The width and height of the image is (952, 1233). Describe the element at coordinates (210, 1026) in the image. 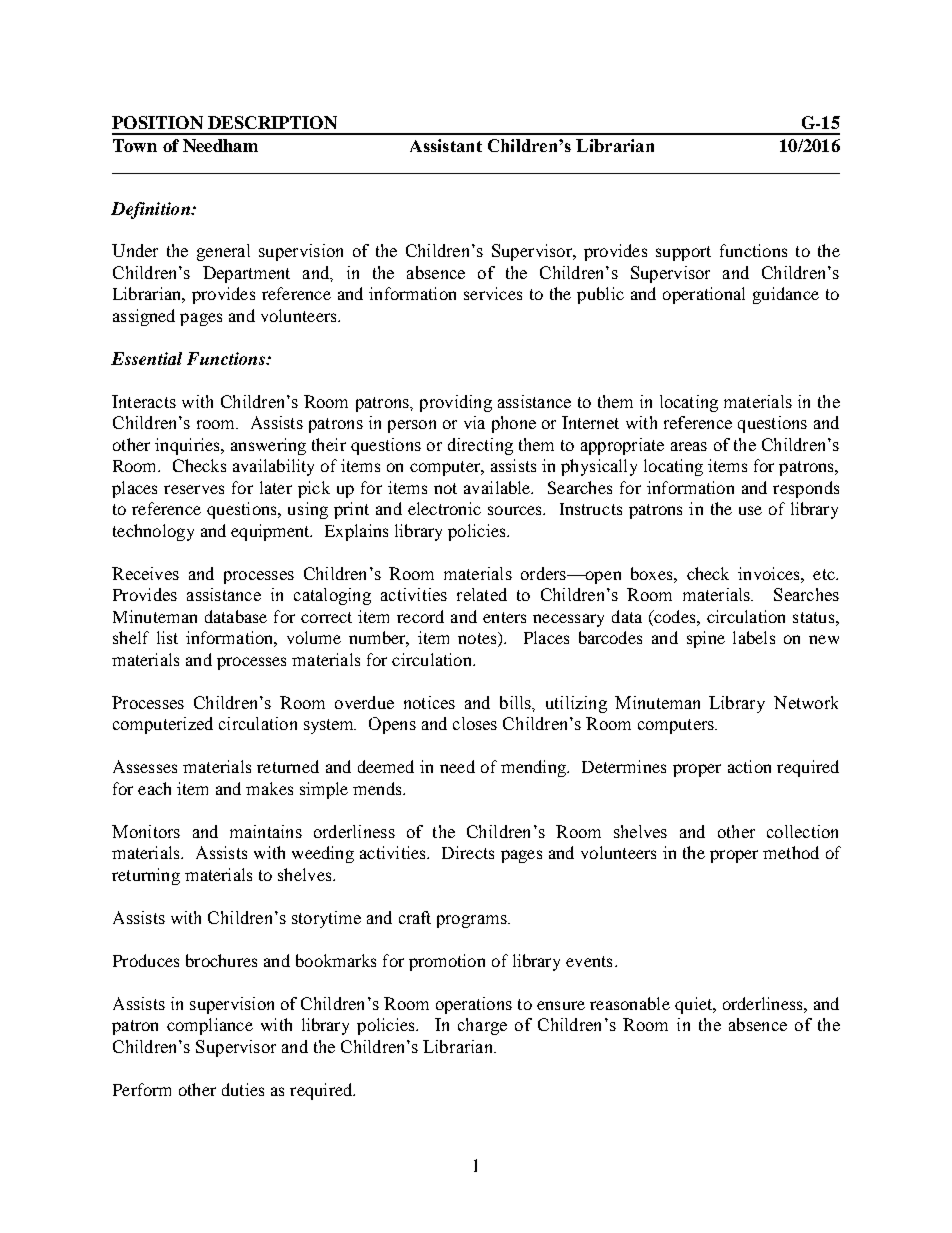

I see `compliance` at that location.
